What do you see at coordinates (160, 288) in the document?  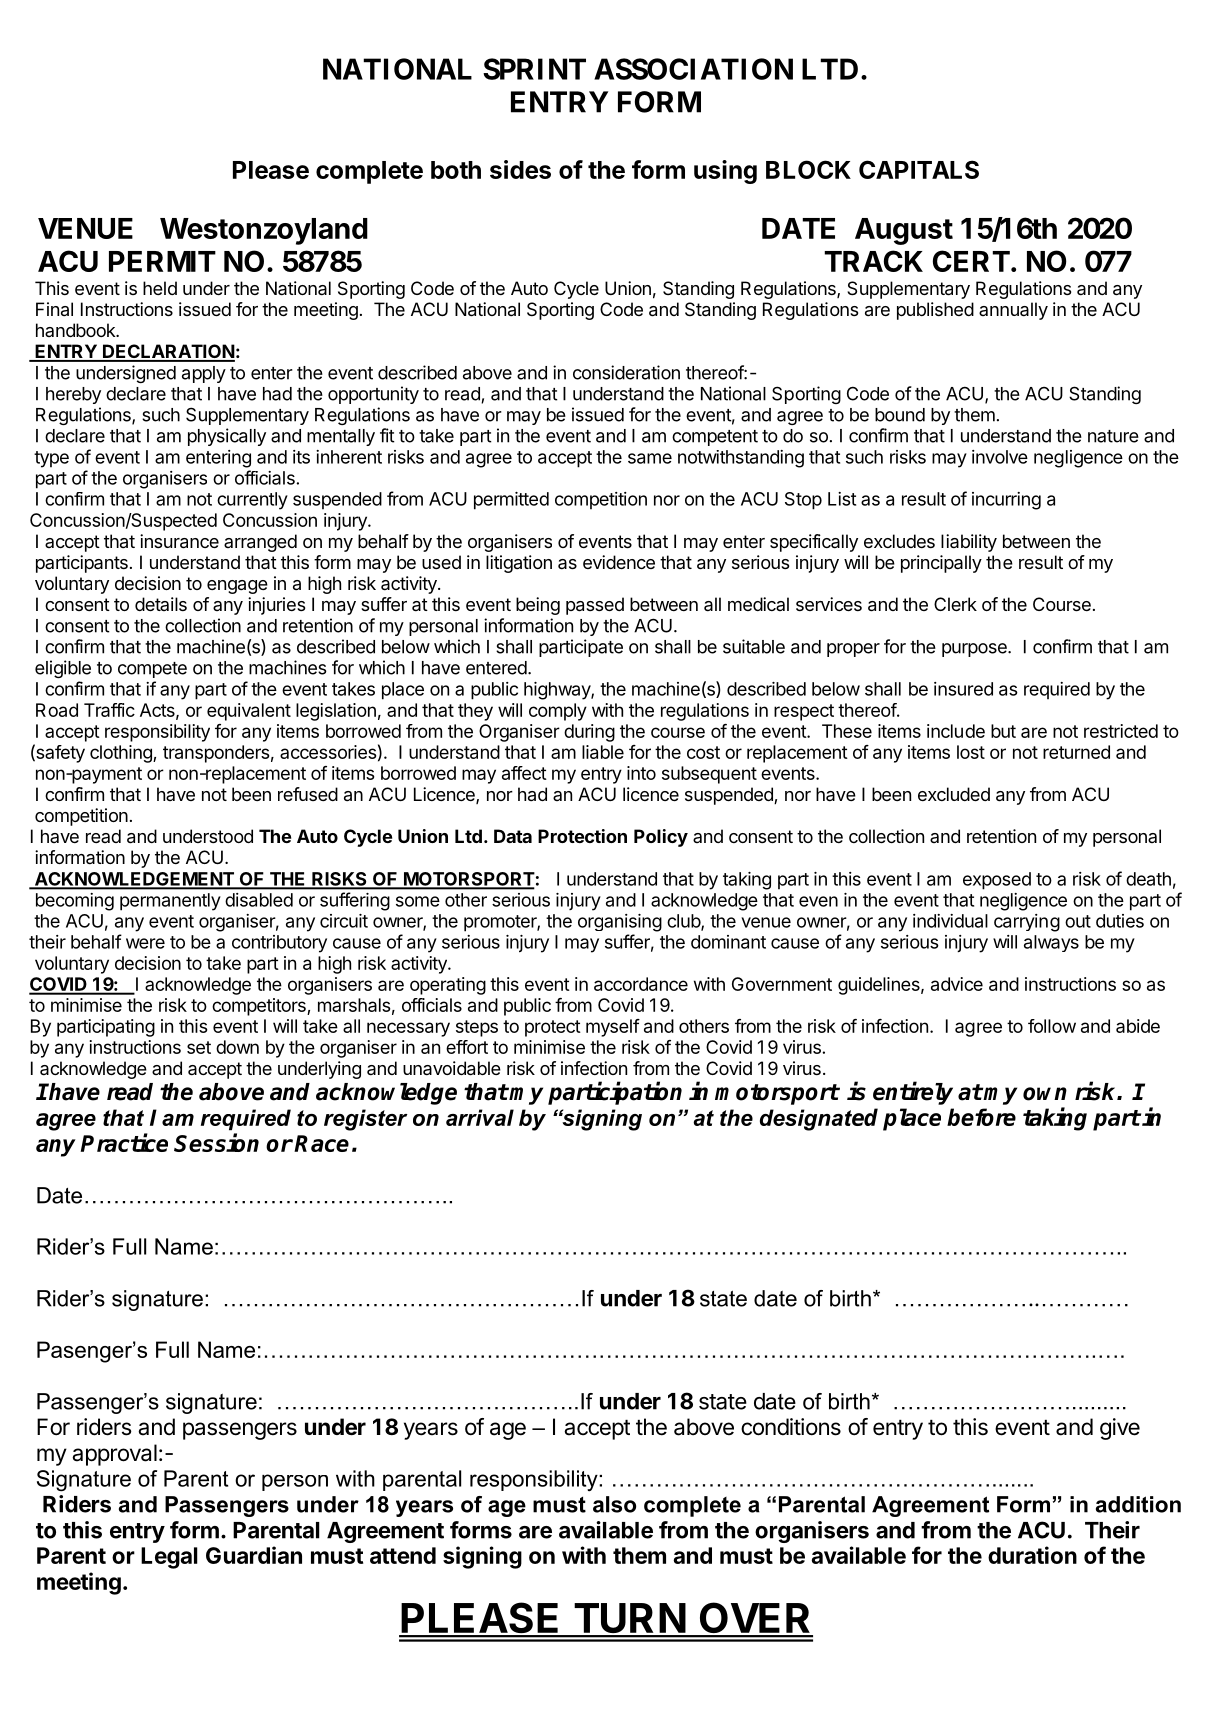 I see `held` at bounding box center [160, 288].
